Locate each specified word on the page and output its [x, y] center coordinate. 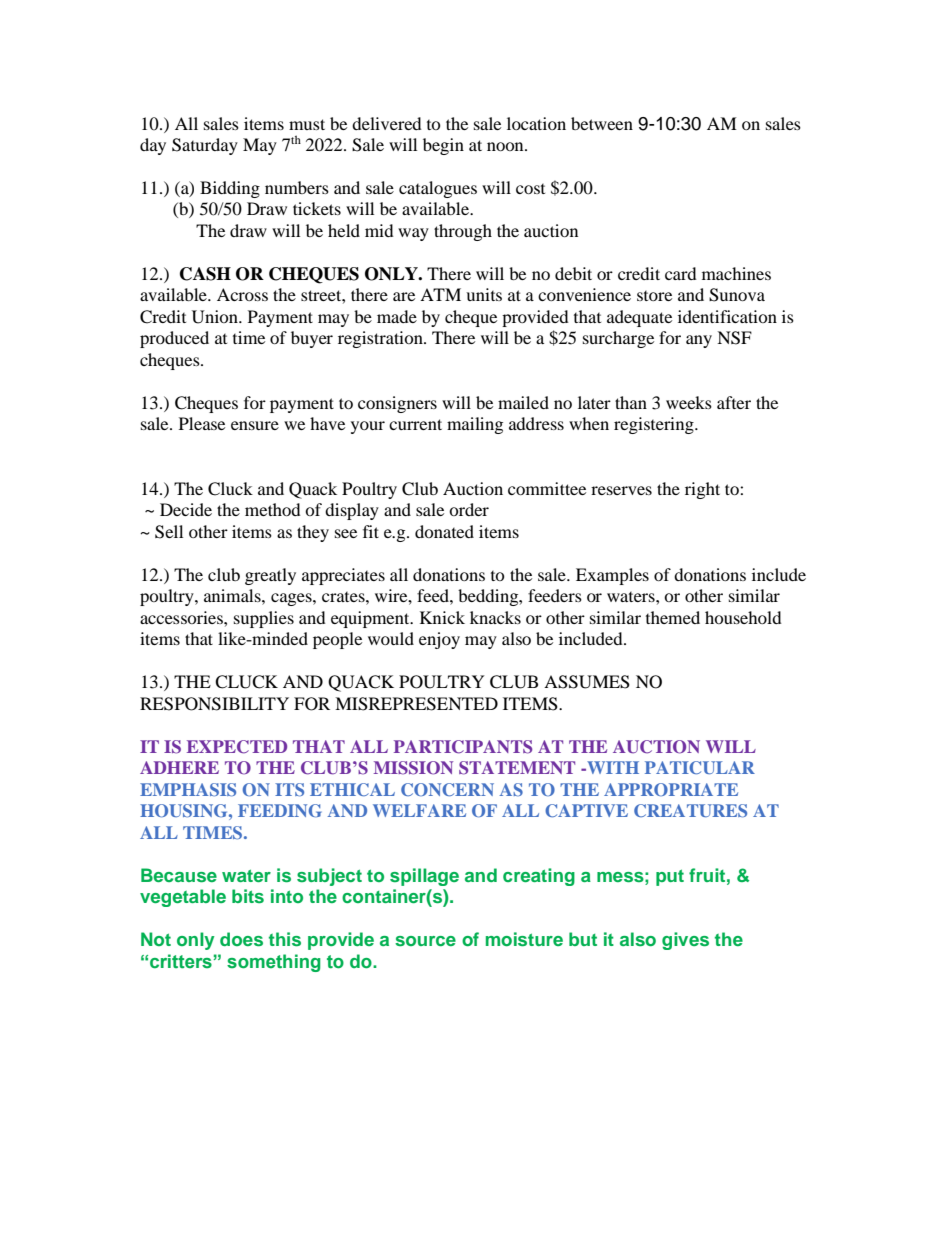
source [425, 941]
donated [444, 531]
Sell [169, 532]
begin [443, 146]
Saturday [205, 146]
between [602, 123]
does [241, 939]
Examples [612, 576]
